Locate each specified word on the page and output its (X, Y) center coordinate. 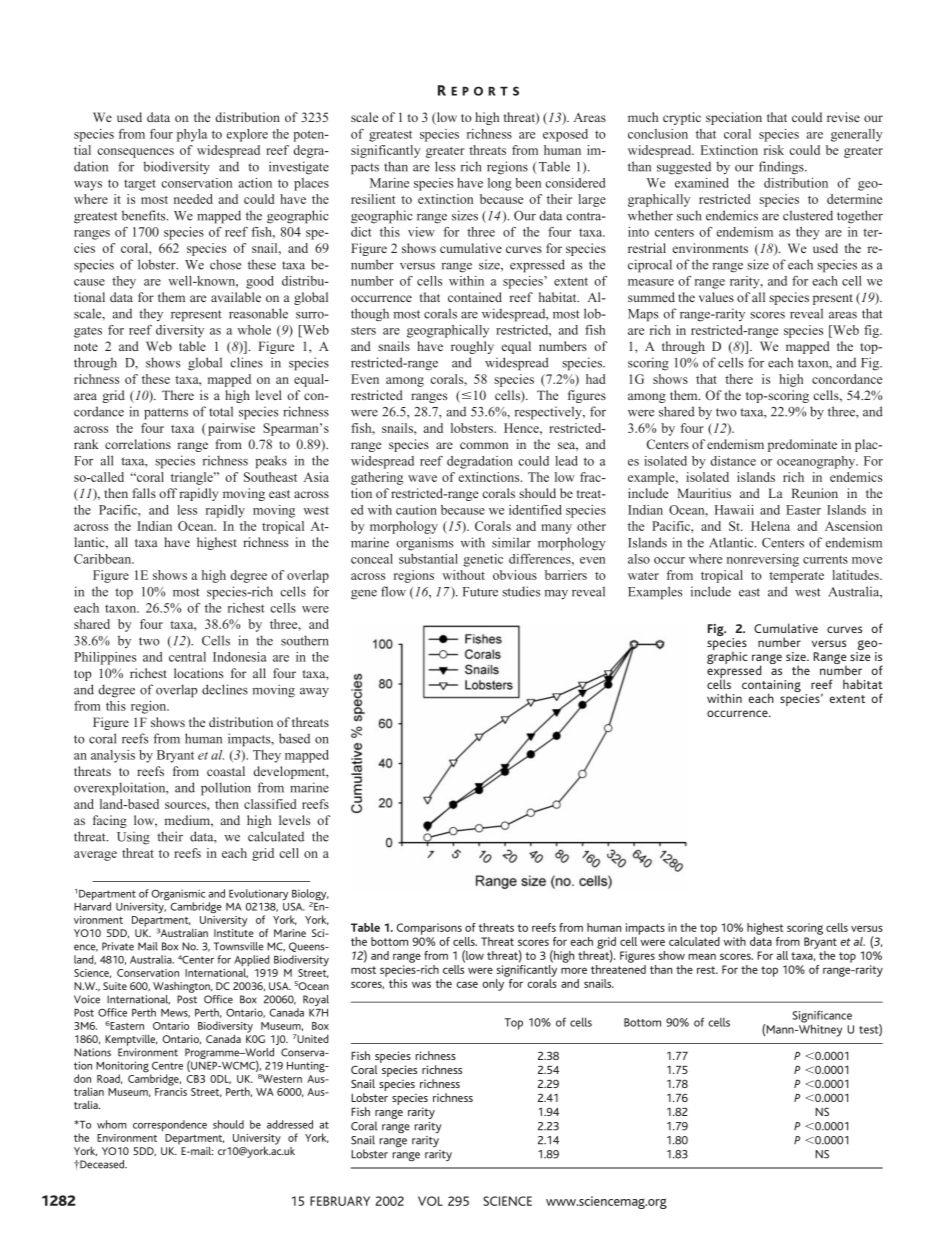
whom (112, 1124)
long (500, 184)
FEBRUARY (340, 1201)
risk (774, 150)
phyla (192, 135)
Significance (822, 1017)
